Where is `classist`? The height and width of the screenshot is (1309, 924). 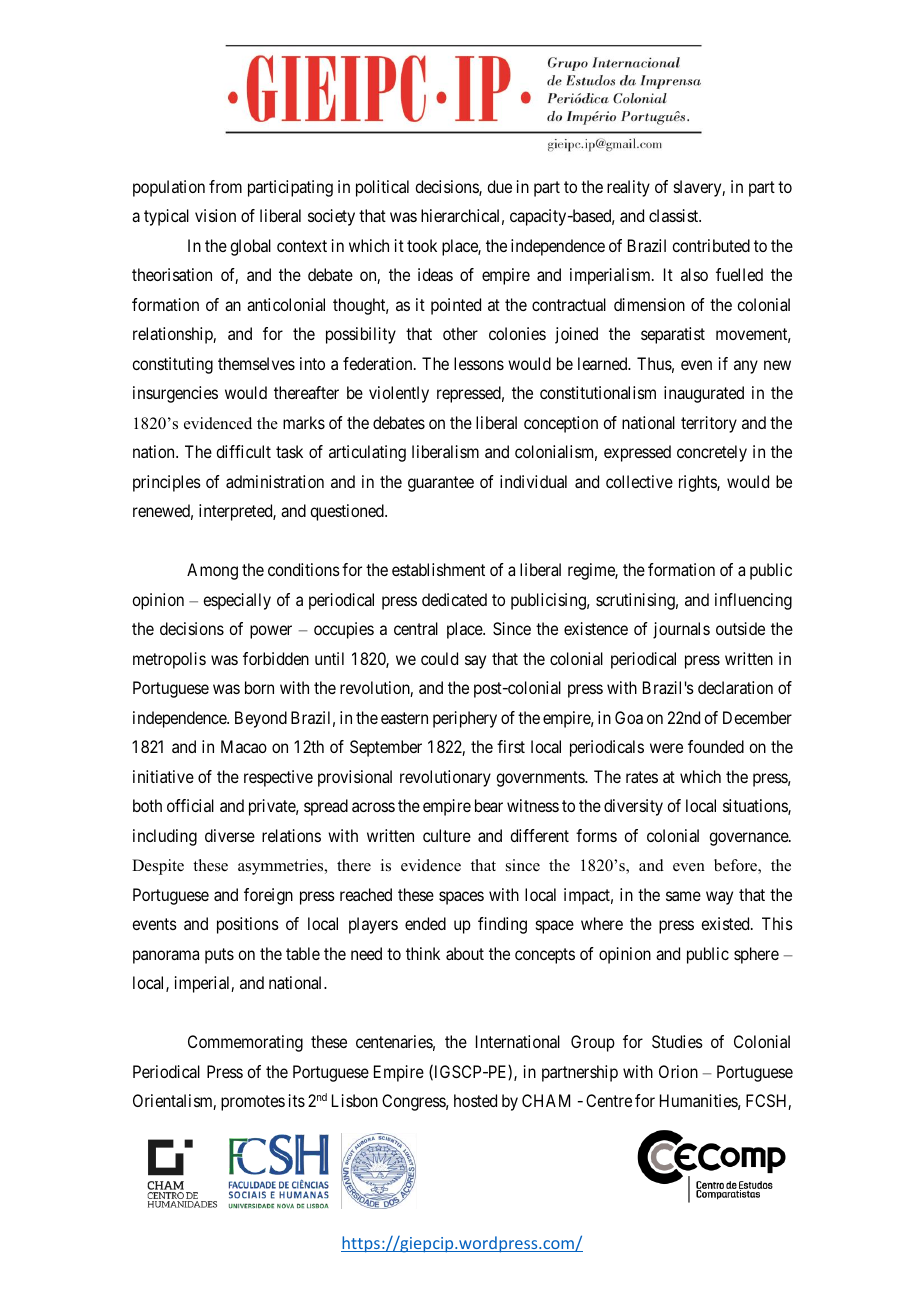
classist is located at coordinates (675, 215).
